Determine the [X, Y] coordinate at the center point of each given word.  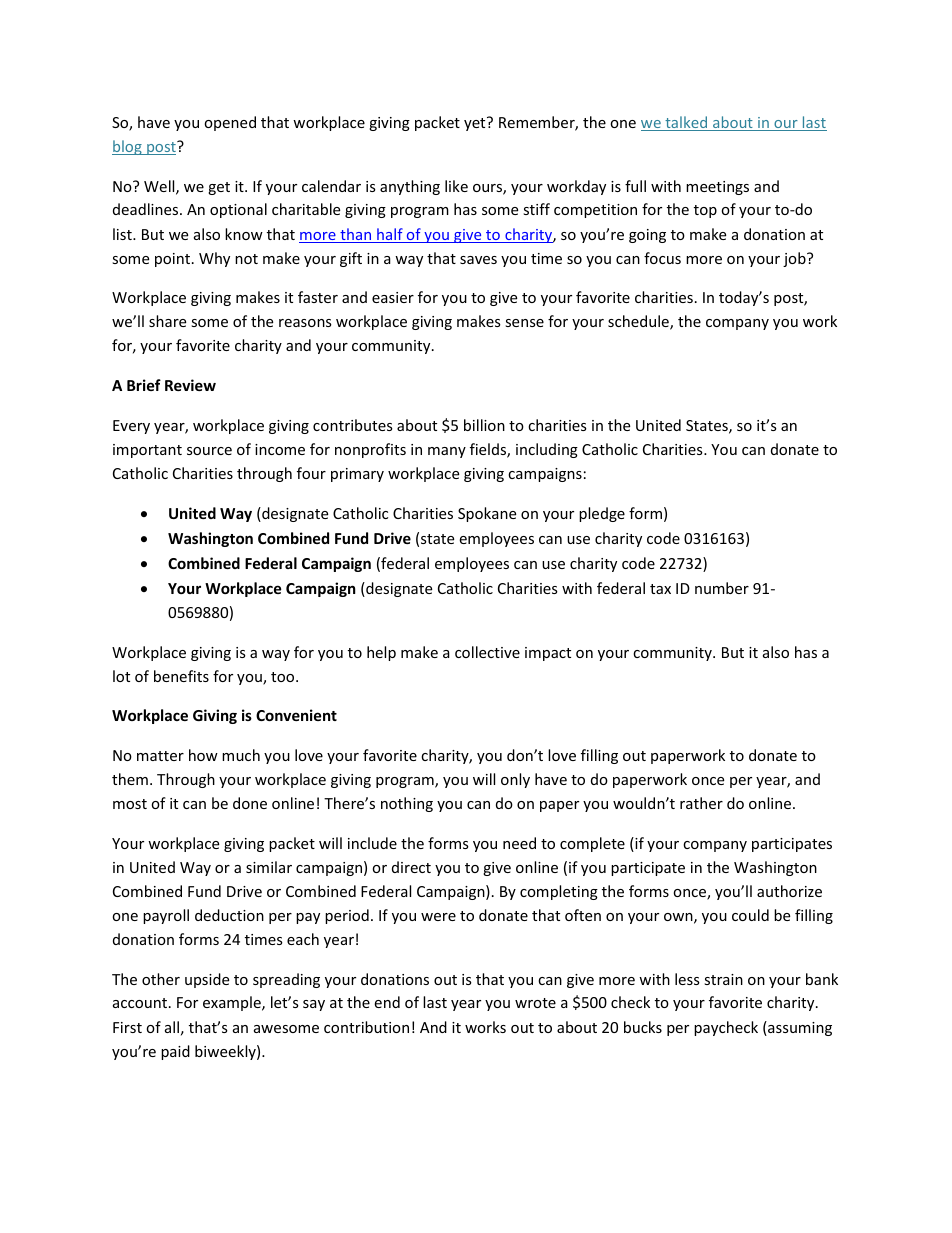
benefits [181, 676]
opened [230, 123]
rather [701, 803]
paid [175, 1052]
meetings [717, 188]
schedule [639, 322]
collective [487, 652]
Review [190, 385]
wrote [535, 1003]
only [515, 780]
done [250, 803]
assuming [799, 1028]
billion [484, 425]
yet [476, 124]
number [722, 588]
